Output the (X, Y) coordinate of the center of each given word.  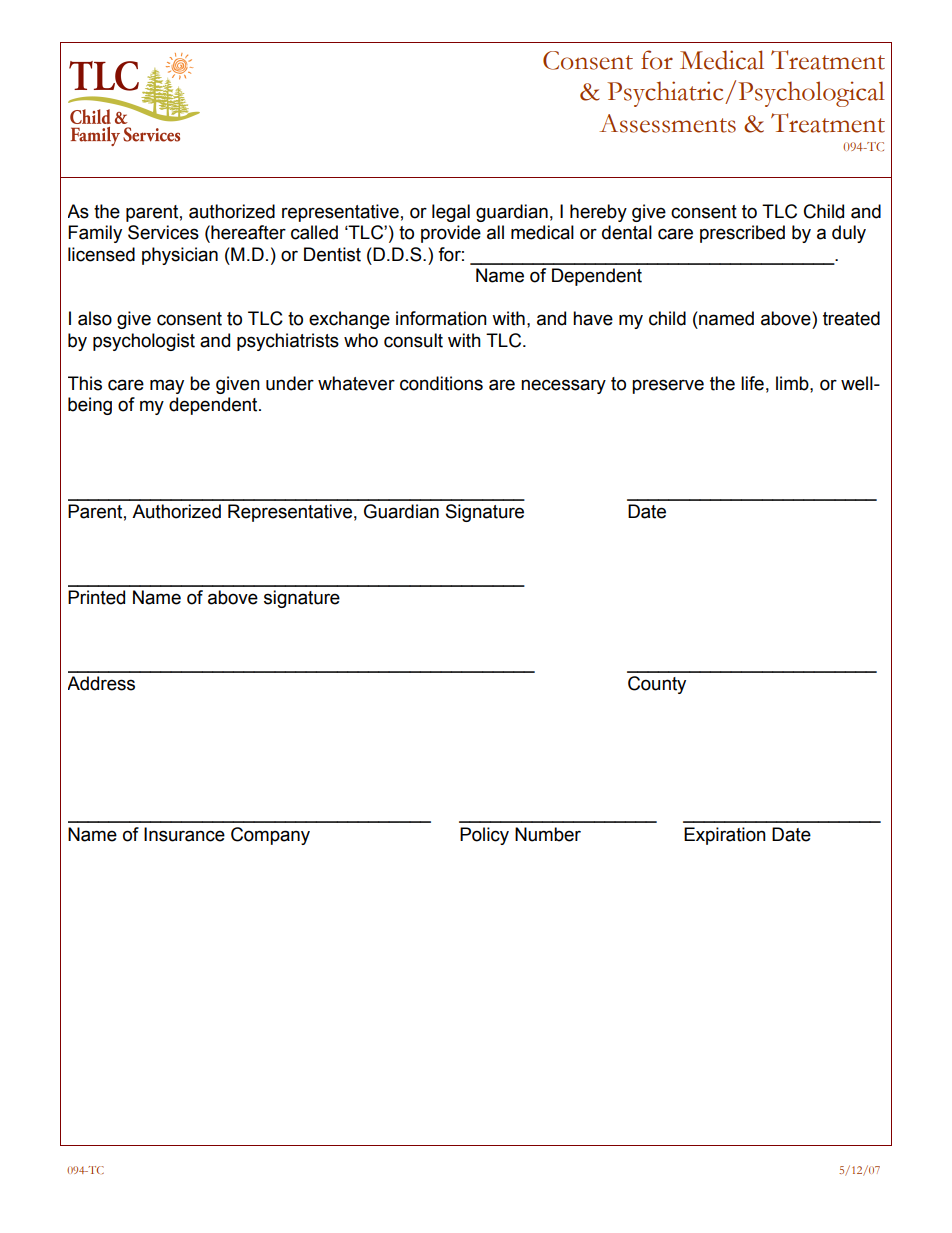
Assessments (667, 123)
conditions (441, 383)
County (657, 685)
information (441, 318)
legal (451, 213)
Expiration (725, 836)
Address (101, 683)
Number (548, 834)
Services (163, 232)
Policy (484, 836)
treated (851, 318)
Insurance (184, 834)
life (752, 383)
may (167, 386)
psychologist (144, 342)
